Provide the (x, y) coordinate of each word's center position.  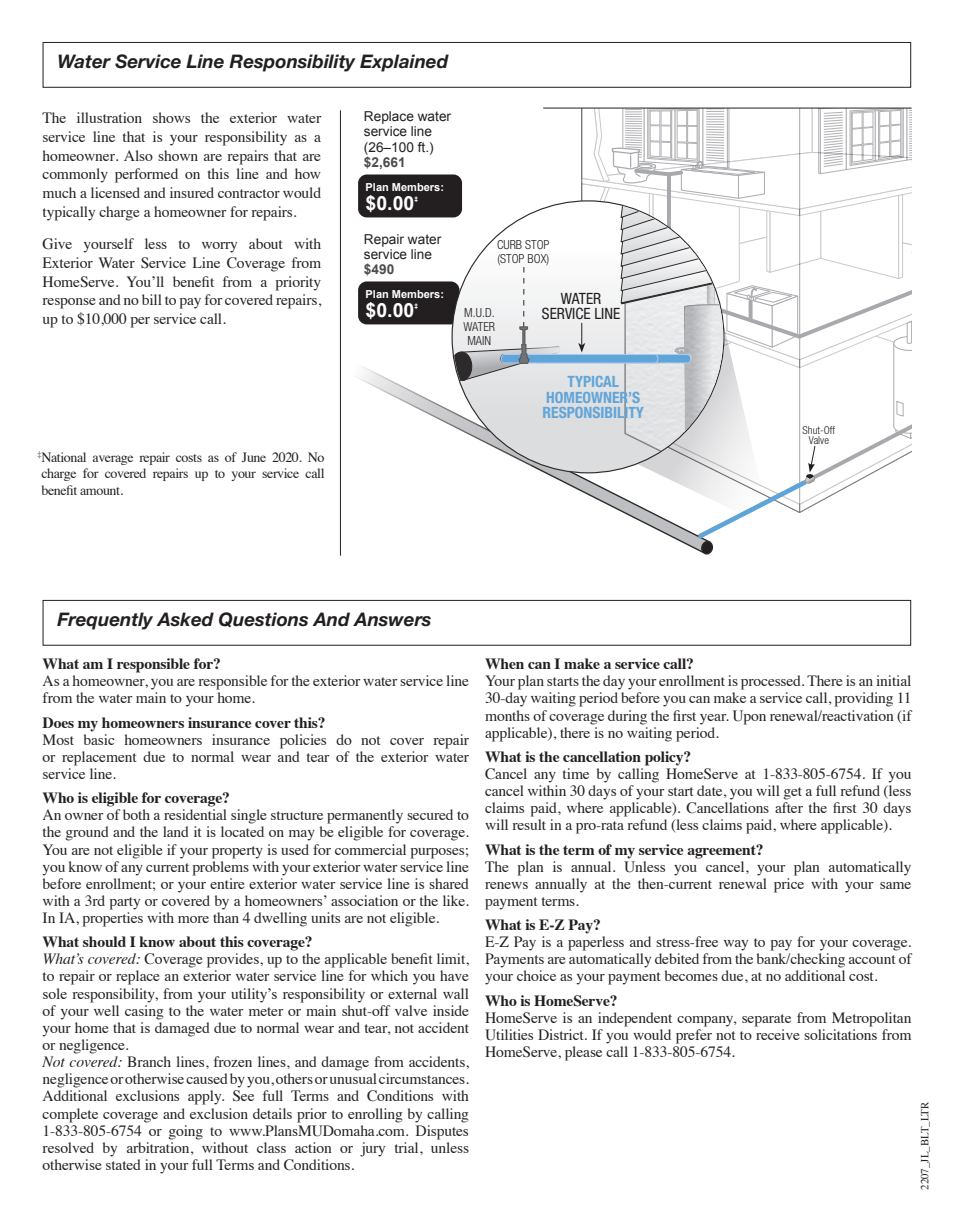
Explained (404, 63)
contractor (249, 193)
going (186, 1132)
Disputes (442, 1131)
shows (171, 117)
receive (778, 1034)
